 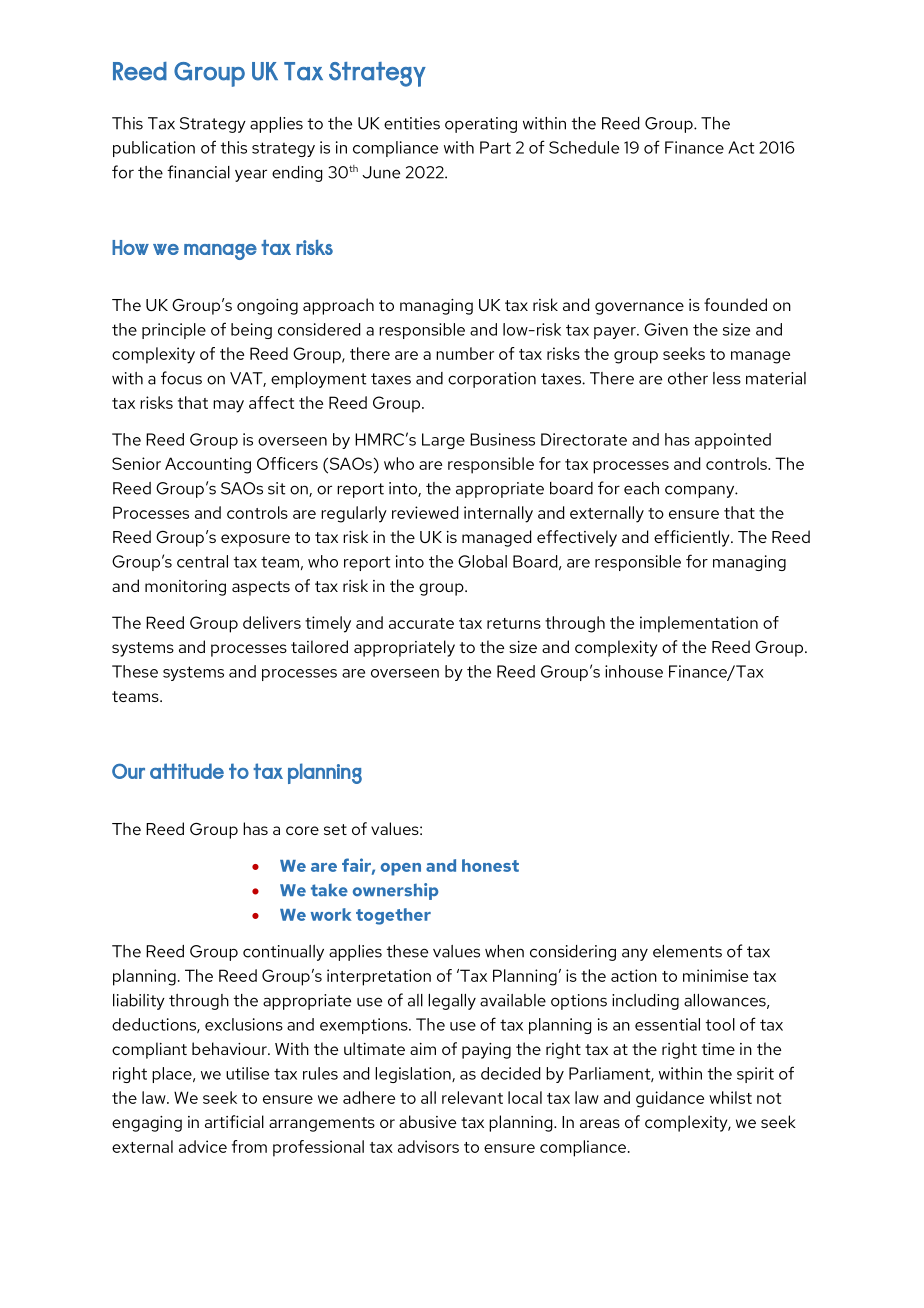 What do you see at coordinates (234, 1121) in the screenshot?
I see `artificial` at bounding box center [234, 1121].
